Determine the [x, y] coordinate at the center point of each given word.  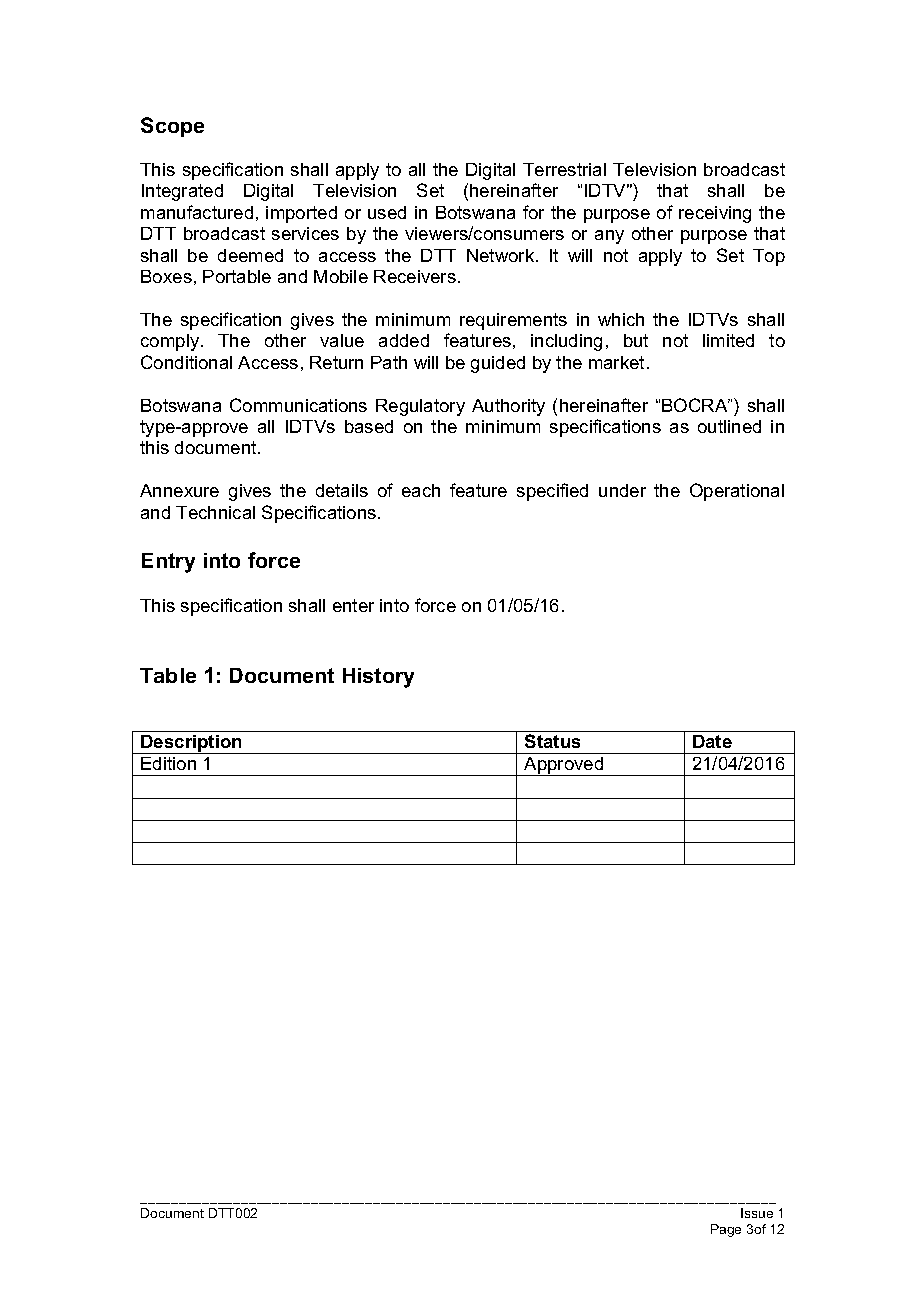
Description [191, 744]
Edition [168, 763]
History [378, 678]
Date [712, 741]
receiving [715, 214]
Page [726, 1230]
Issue [757, 1213]
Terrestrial [564, 169]
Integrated [182, 192]
